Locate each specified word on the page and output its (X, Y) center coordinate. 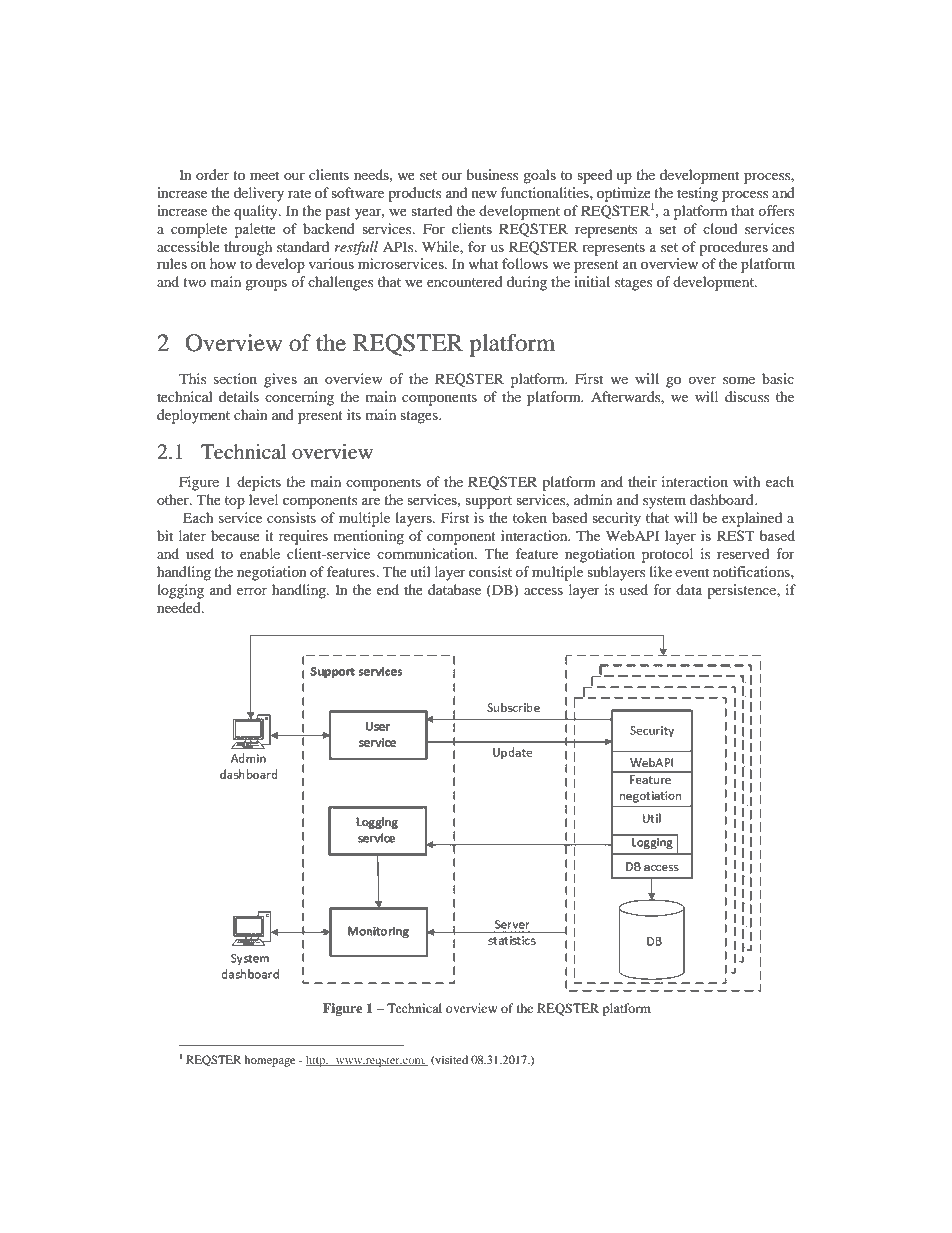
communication (426, 553)
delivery (259, 194)
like (660, 571)
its (354, 414)
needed (180, 607)
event (692, 572)
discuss (747, 396)
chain (251, 414)
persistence (742, 591)
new (484, 194)
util (420, 571)
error (252, 591)
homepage (269, 1061)
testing (697, 194)
